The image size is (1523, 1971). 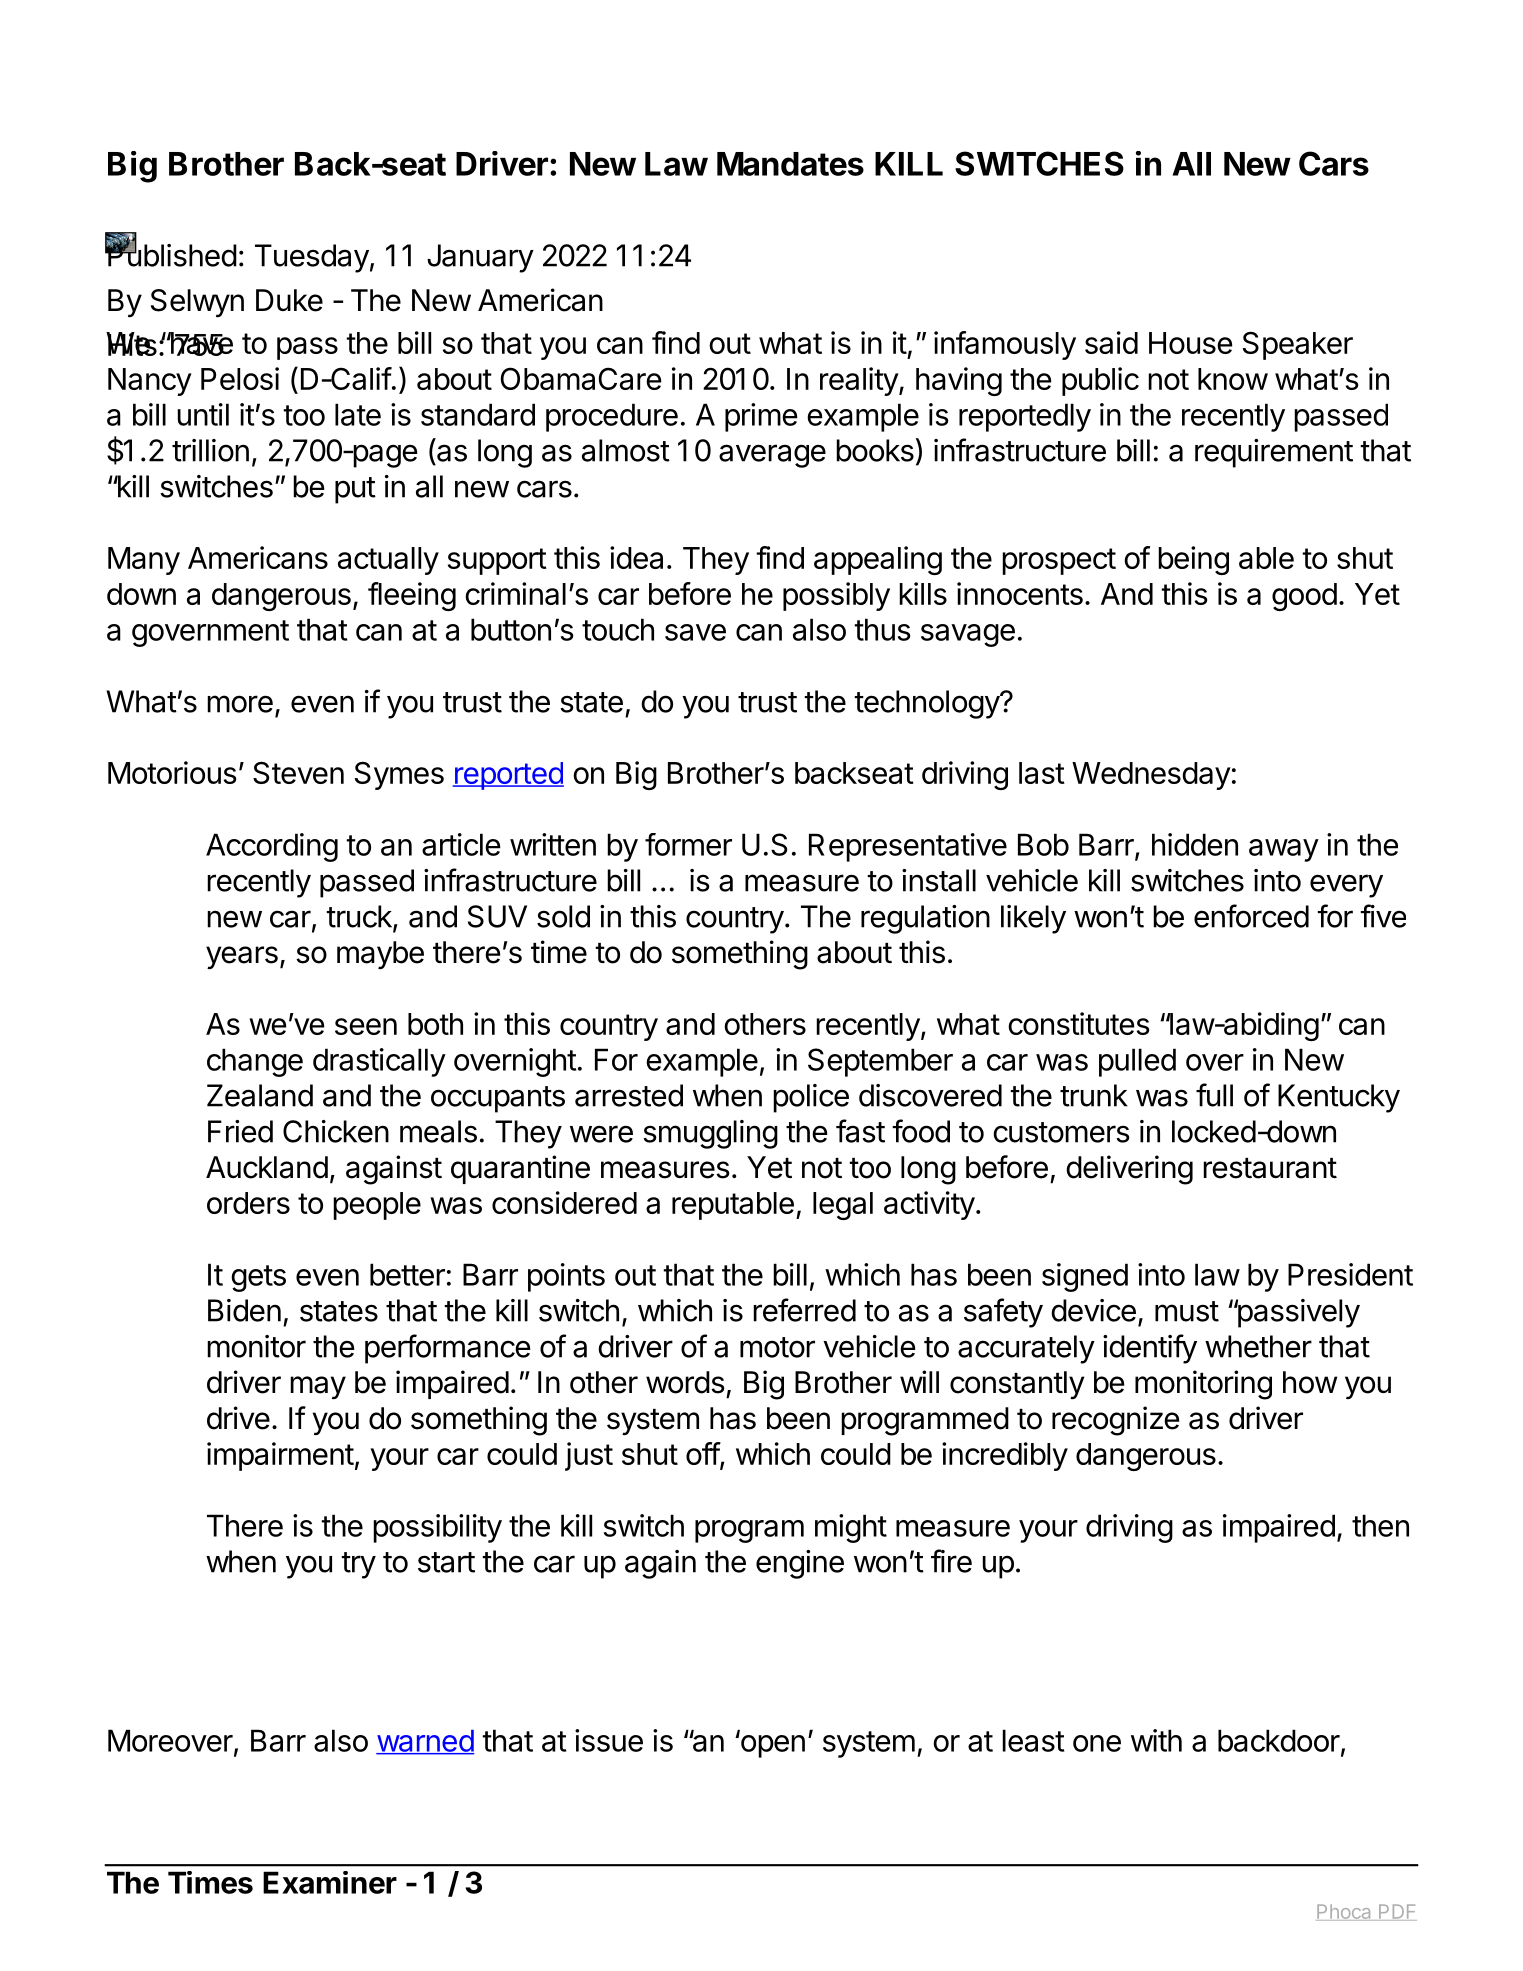 What do you see at coordinates (1191, 343) in the screenshot?
I see `House` at bounding box center [1191, 343].
